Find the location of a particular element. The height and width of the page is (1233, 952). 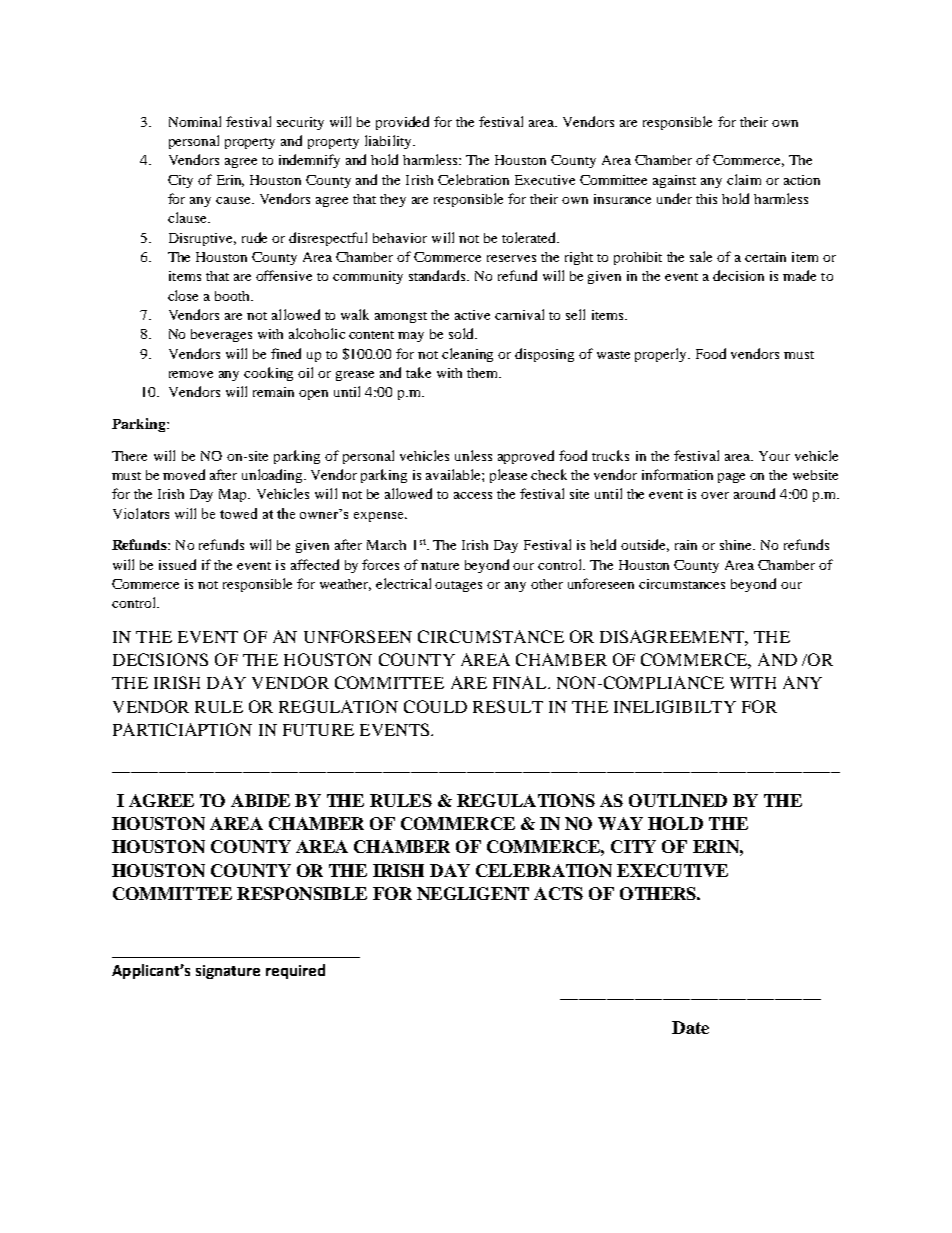

NEGLIGENT is located at coordinates (473, 893).
